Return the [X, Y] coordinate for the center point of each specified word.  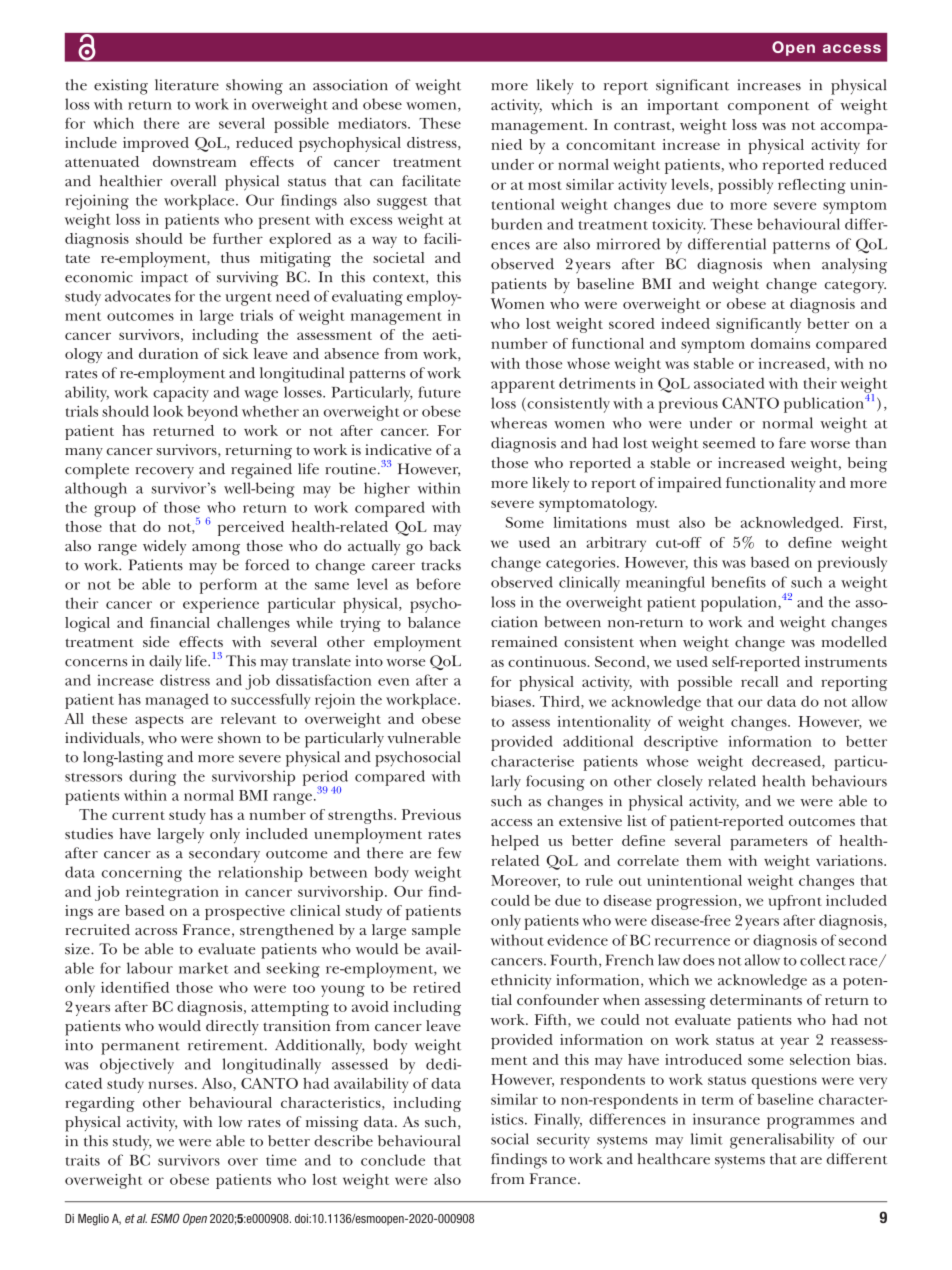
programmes [810, 1123]
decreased [787, 762]
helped [515, 842]
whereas [519, 423]
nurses [170, 1085]
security [563, 1141]
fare [792, 443]
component [768, 108]
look [168, 411]
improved [156, 144]
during [152, 778]
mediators [373, 123]
